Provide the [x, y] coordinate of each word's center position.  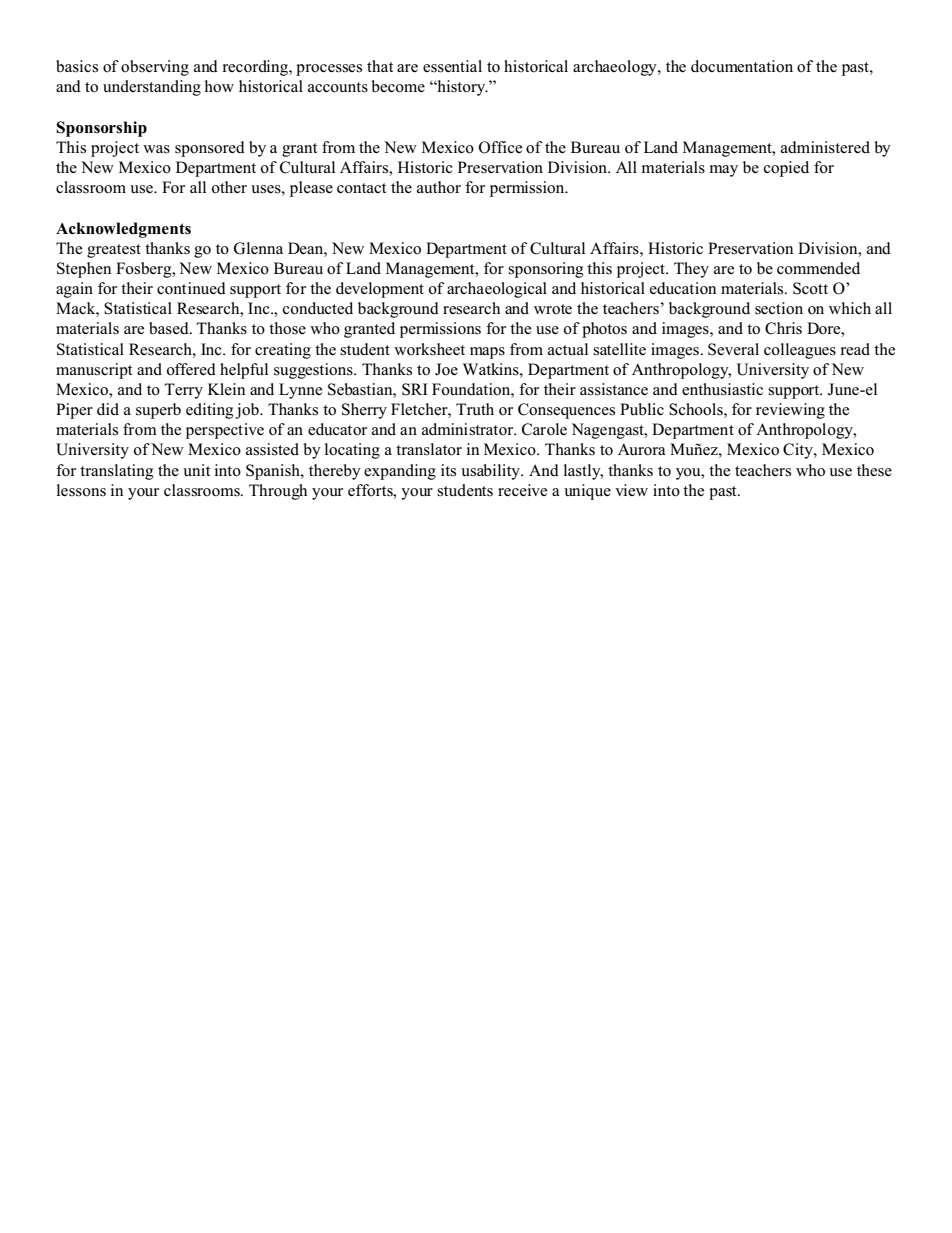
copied [786, 169]
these [874, 470]
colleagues [800, 351]
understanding [152, 88]
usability [492, 472]
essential [452, 66]
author [439, 187]
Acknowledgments [123, 230]
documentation [742, 66]
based [170, 328]
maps [487, 353]
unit [196, 470]
